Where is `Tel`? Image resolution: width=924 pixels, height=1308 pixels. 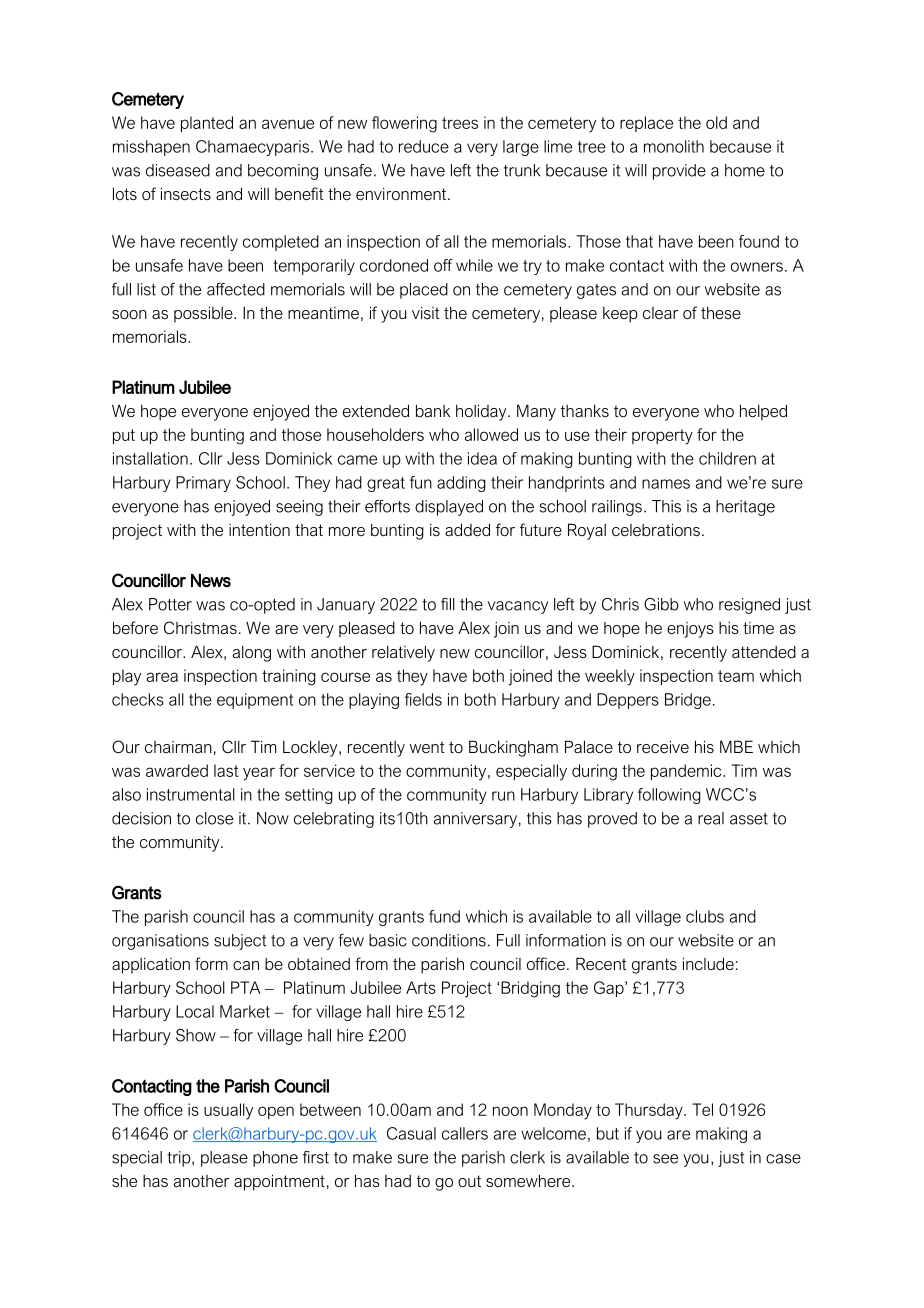
Tel is located at coordinates (703, 1109).
